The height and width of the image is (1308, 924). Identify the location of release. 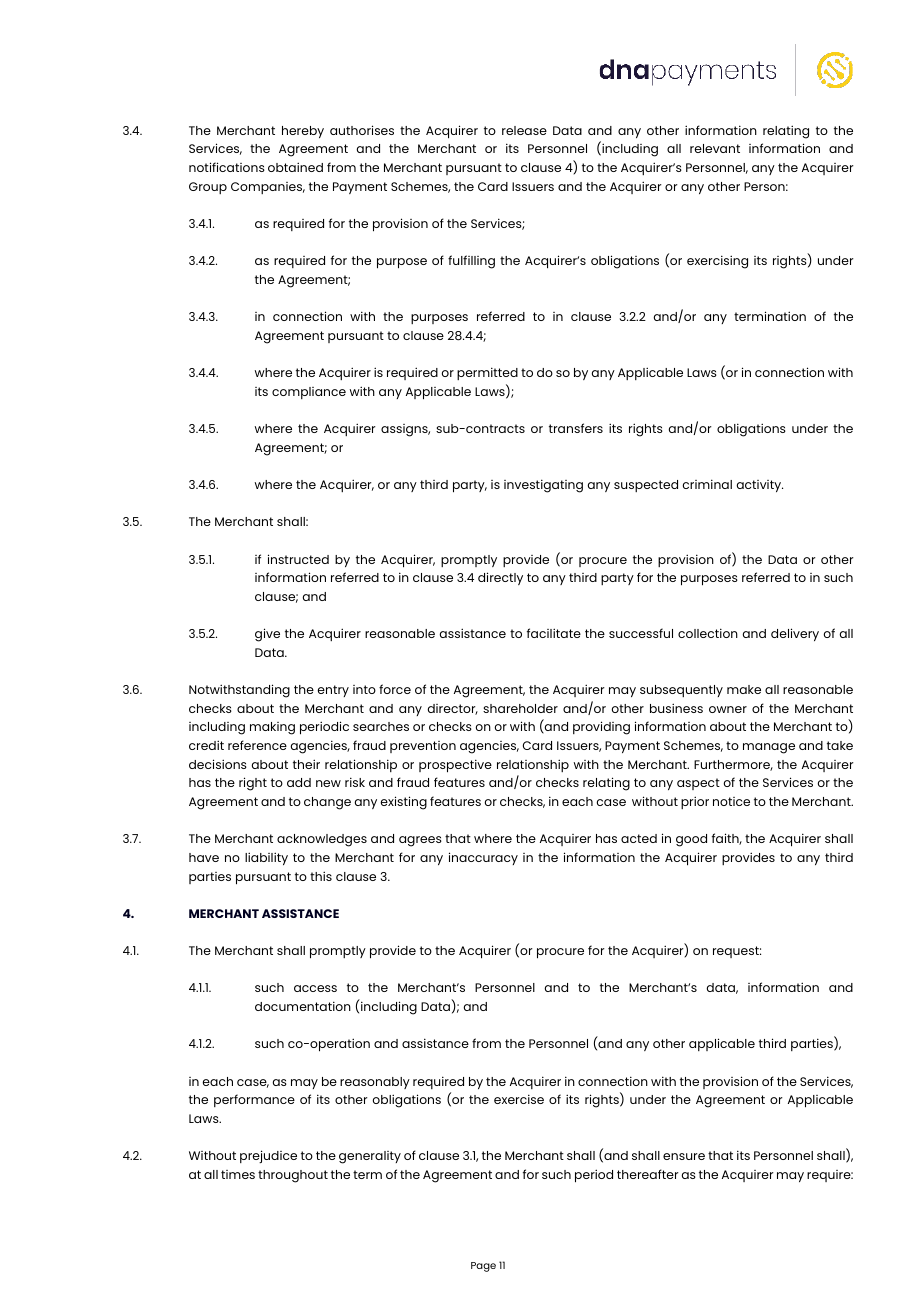
(524, 130).
